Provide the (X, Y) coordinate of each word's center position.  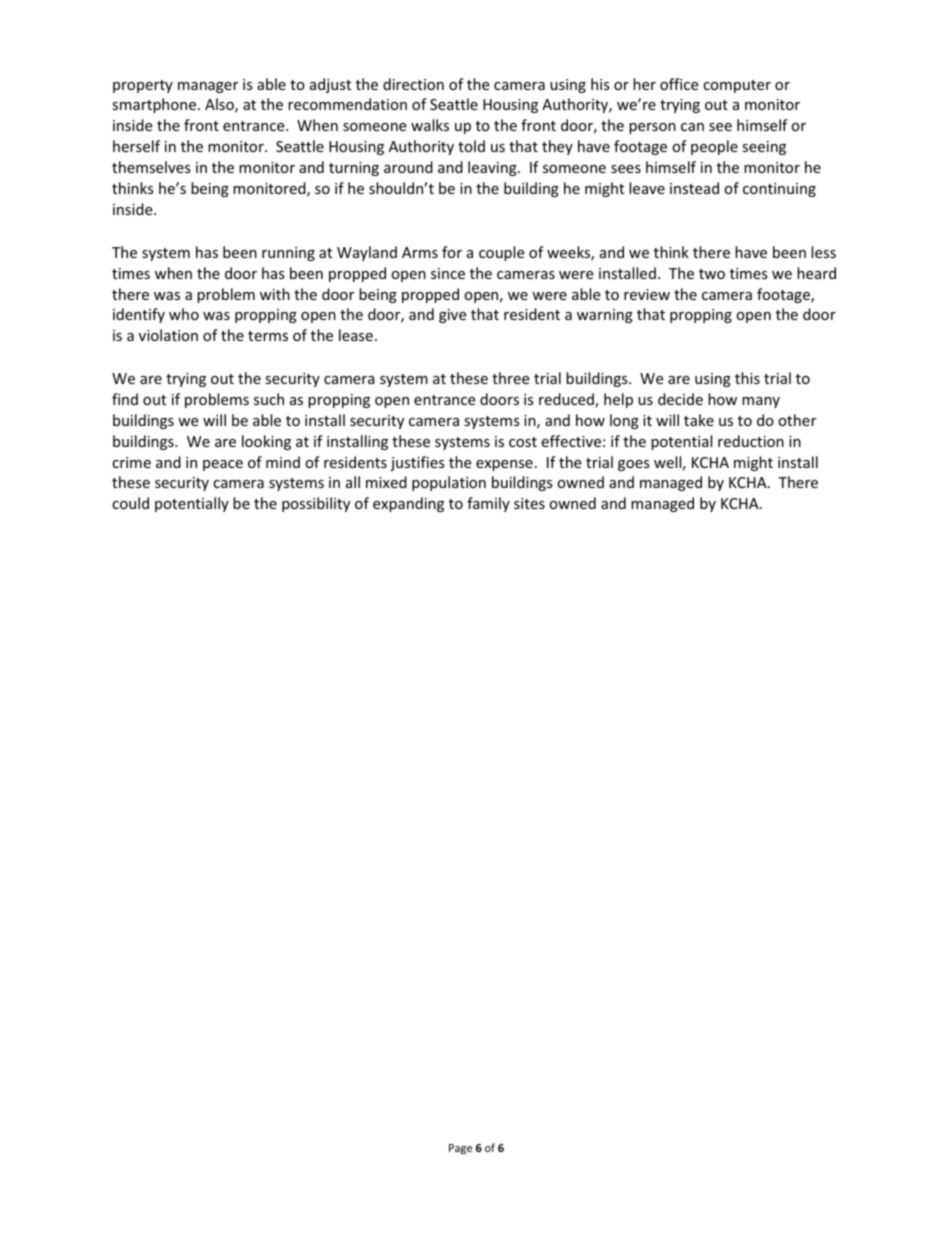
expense (504, 465)
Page (460, 1149)
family (488, 504)
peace (223, 465)
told (471, 146)
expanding (408, 504)
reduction (751, 441)
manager (208, 87)
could (130, 503)
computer (737, 86)
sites (529, 503)
